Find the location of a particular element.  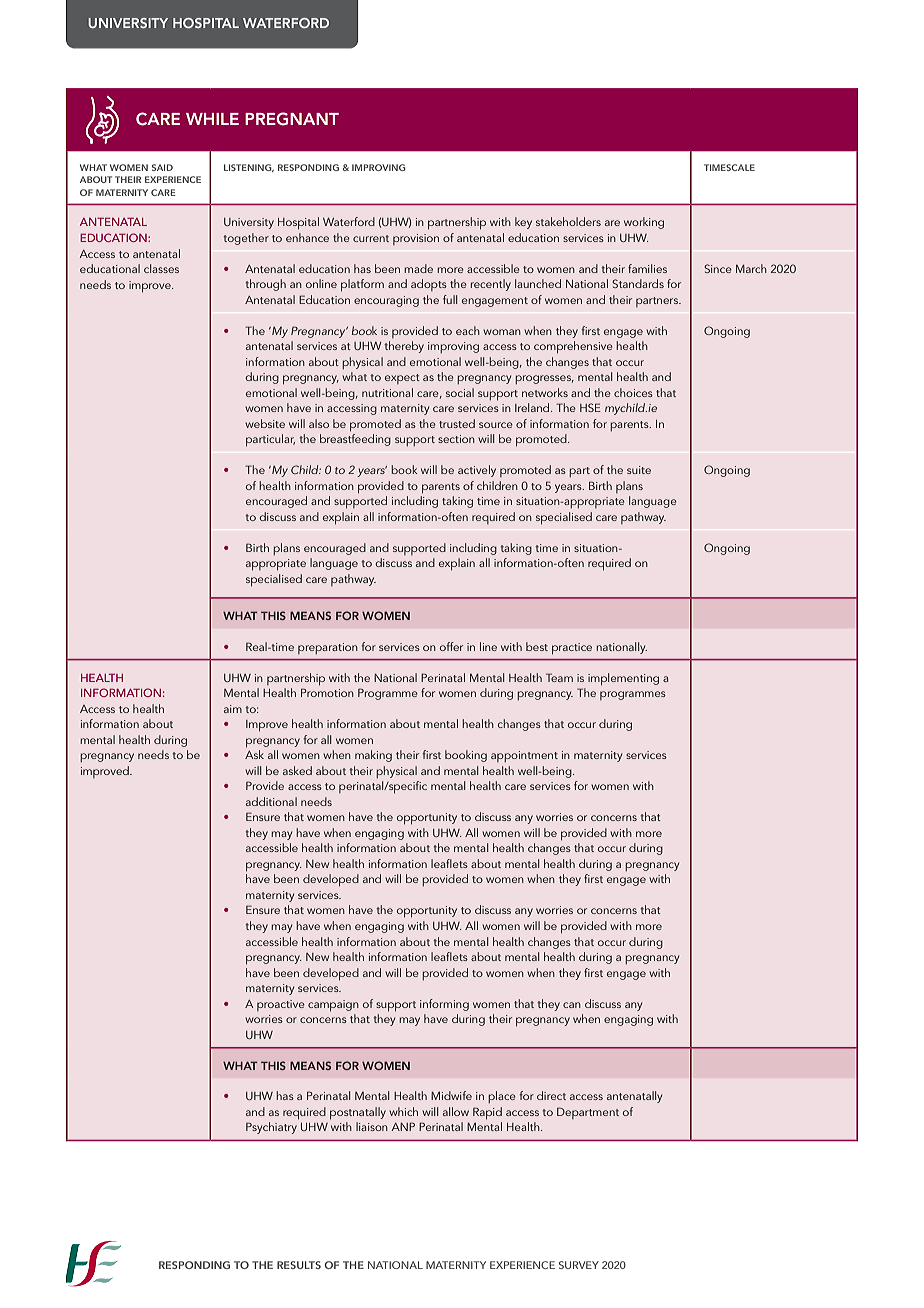

provision is located at coordinates (416, 239).
